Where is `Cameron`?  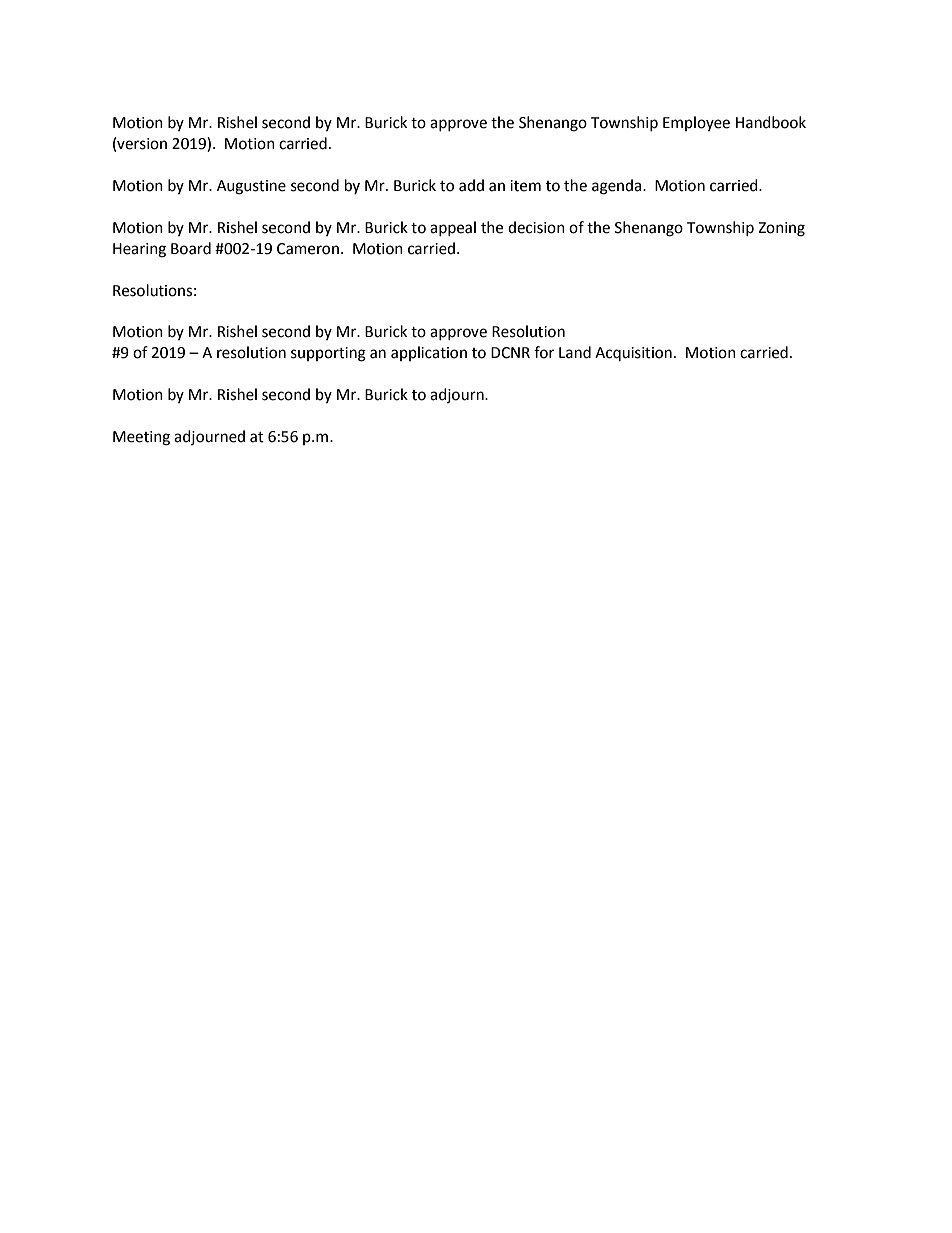 Cameron is located at coordinates (308, 249).
